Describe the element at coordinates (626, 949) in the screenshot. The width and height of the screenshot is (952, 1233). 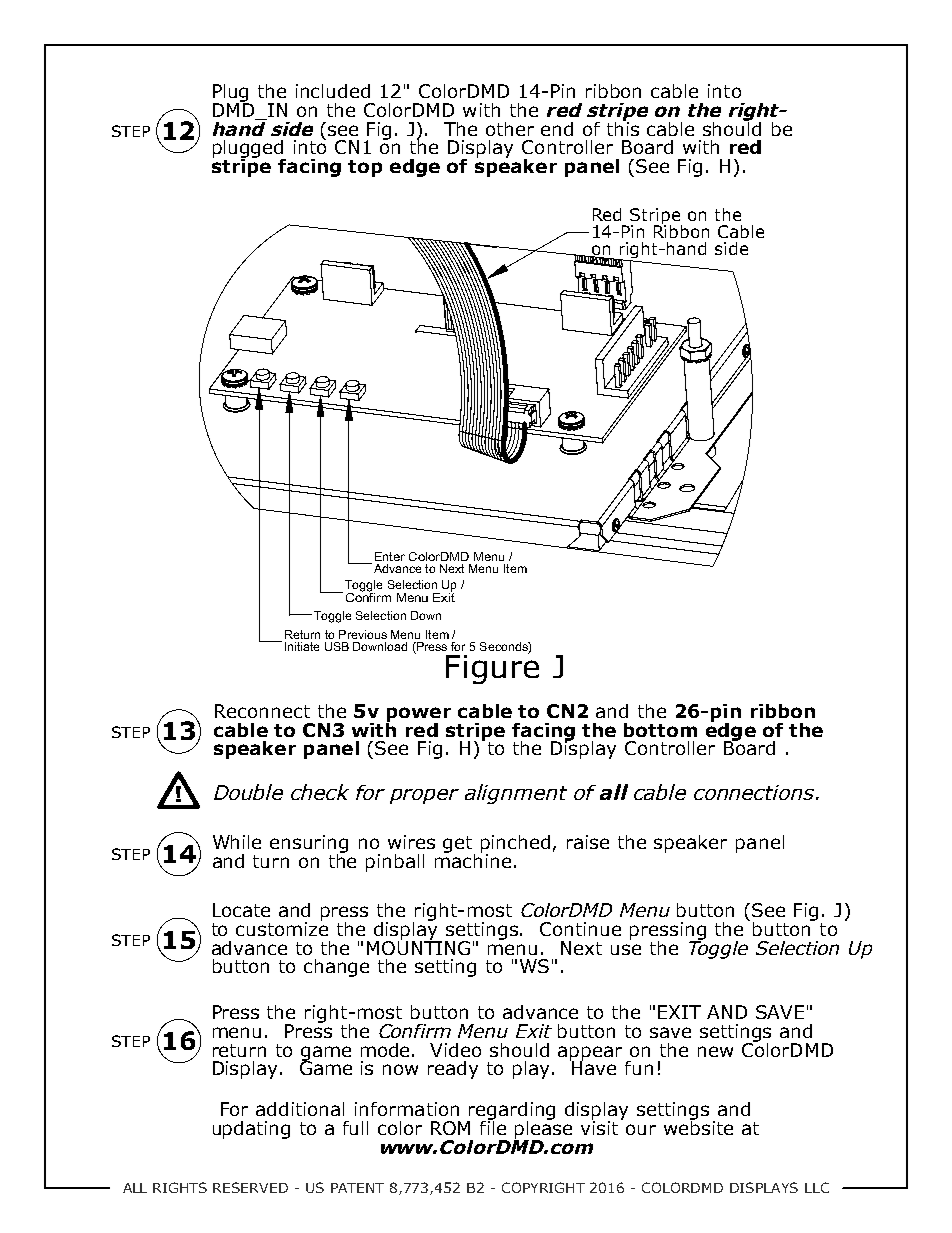
I see `use` at that location.
